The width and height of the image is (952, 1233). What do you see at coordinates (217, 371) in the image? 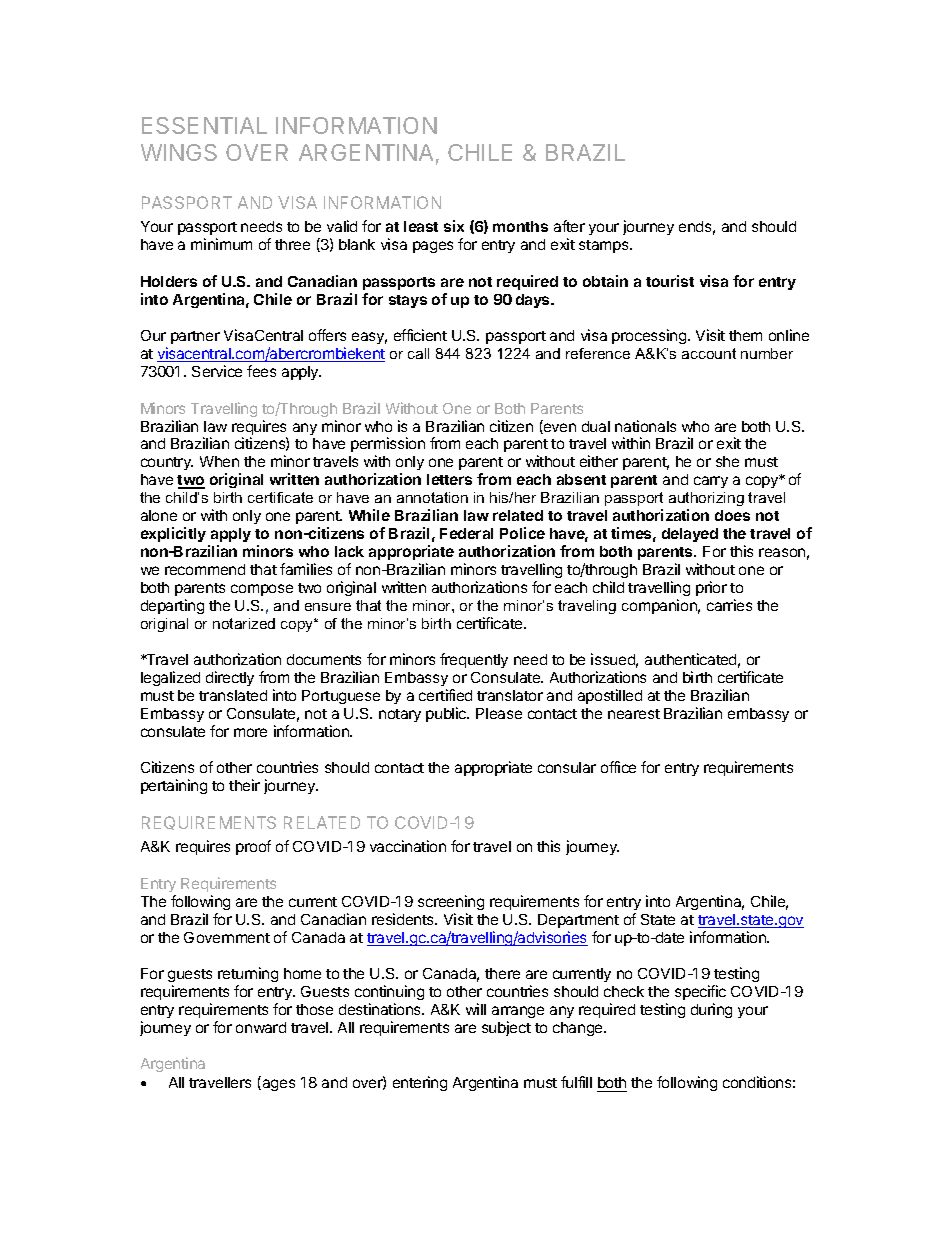
I see `Service` at bounding box center [217, 371].
